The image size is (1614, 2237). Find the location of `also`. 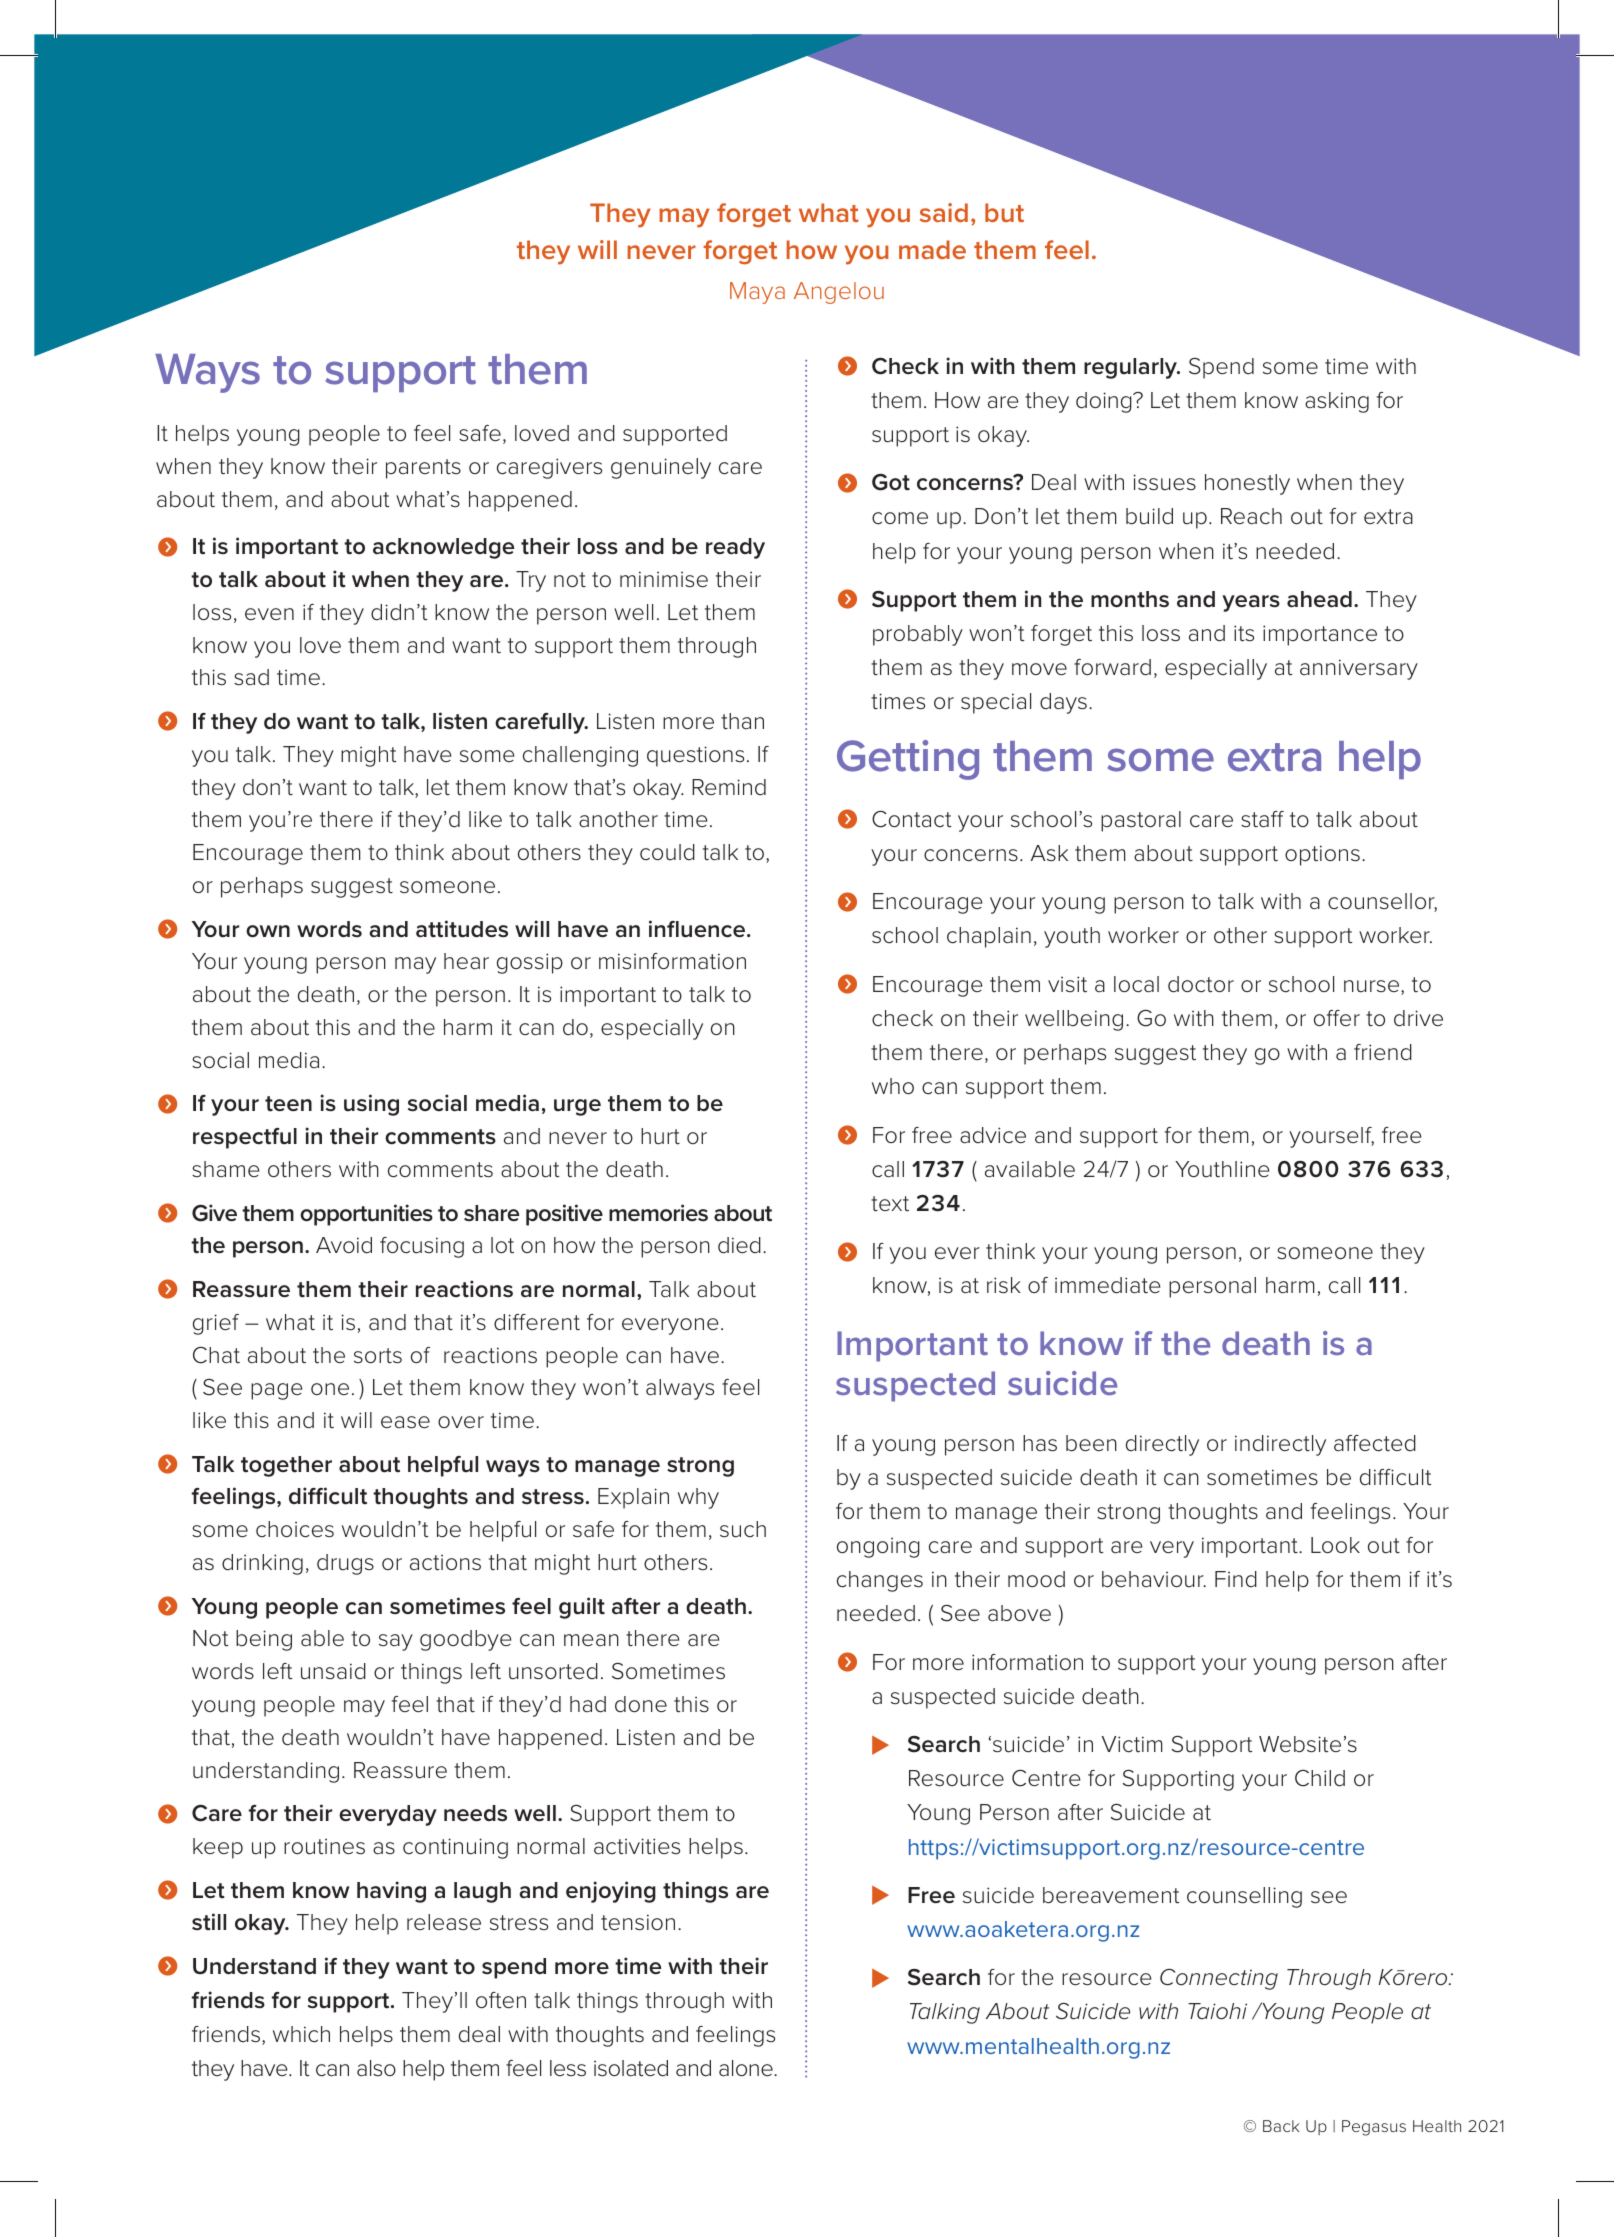

also is located at coordinates (376, 2068).
